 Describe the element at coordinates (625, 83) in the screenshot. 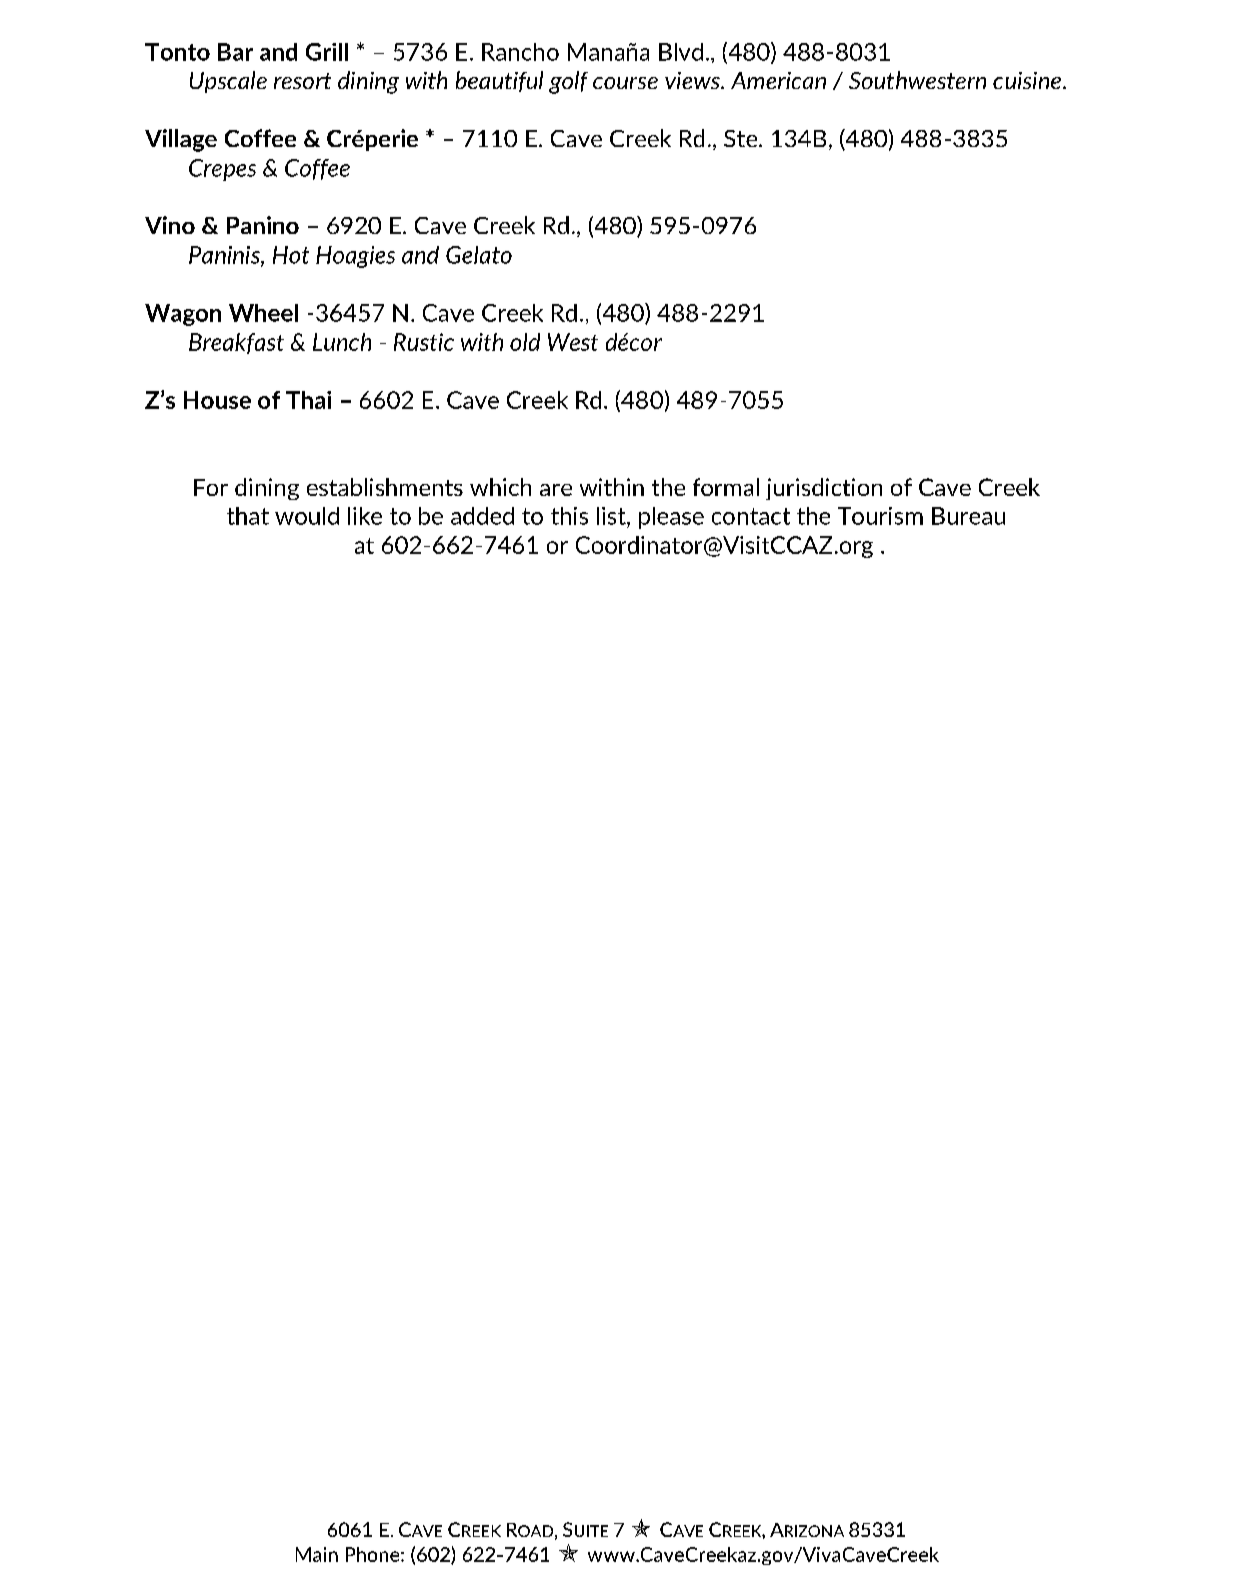

I see `course` at that location.
